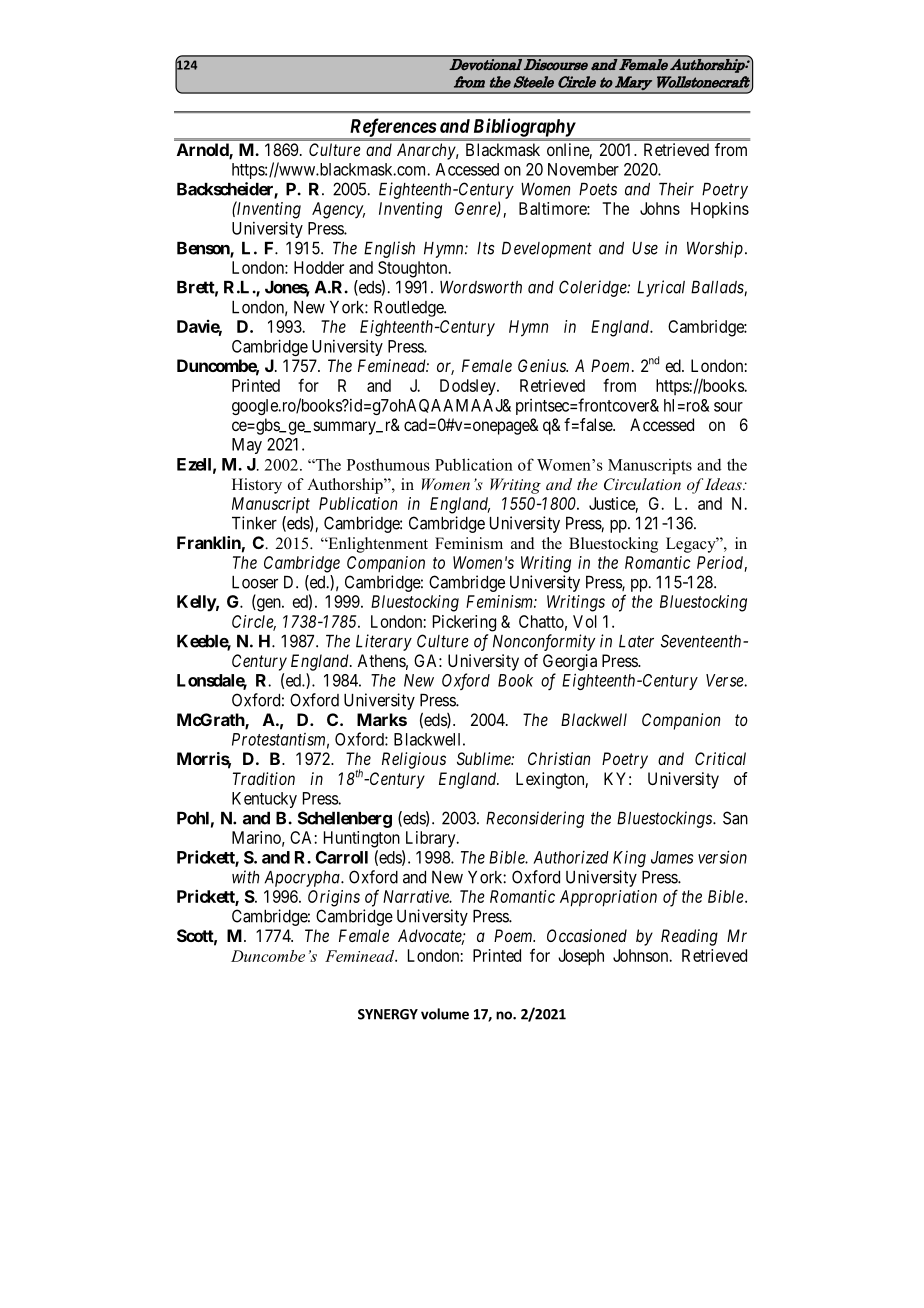 The width and height of the page is (924, 1308). Describe the element at coordinates (676, 189) in the page. I see `Their` at that location.
